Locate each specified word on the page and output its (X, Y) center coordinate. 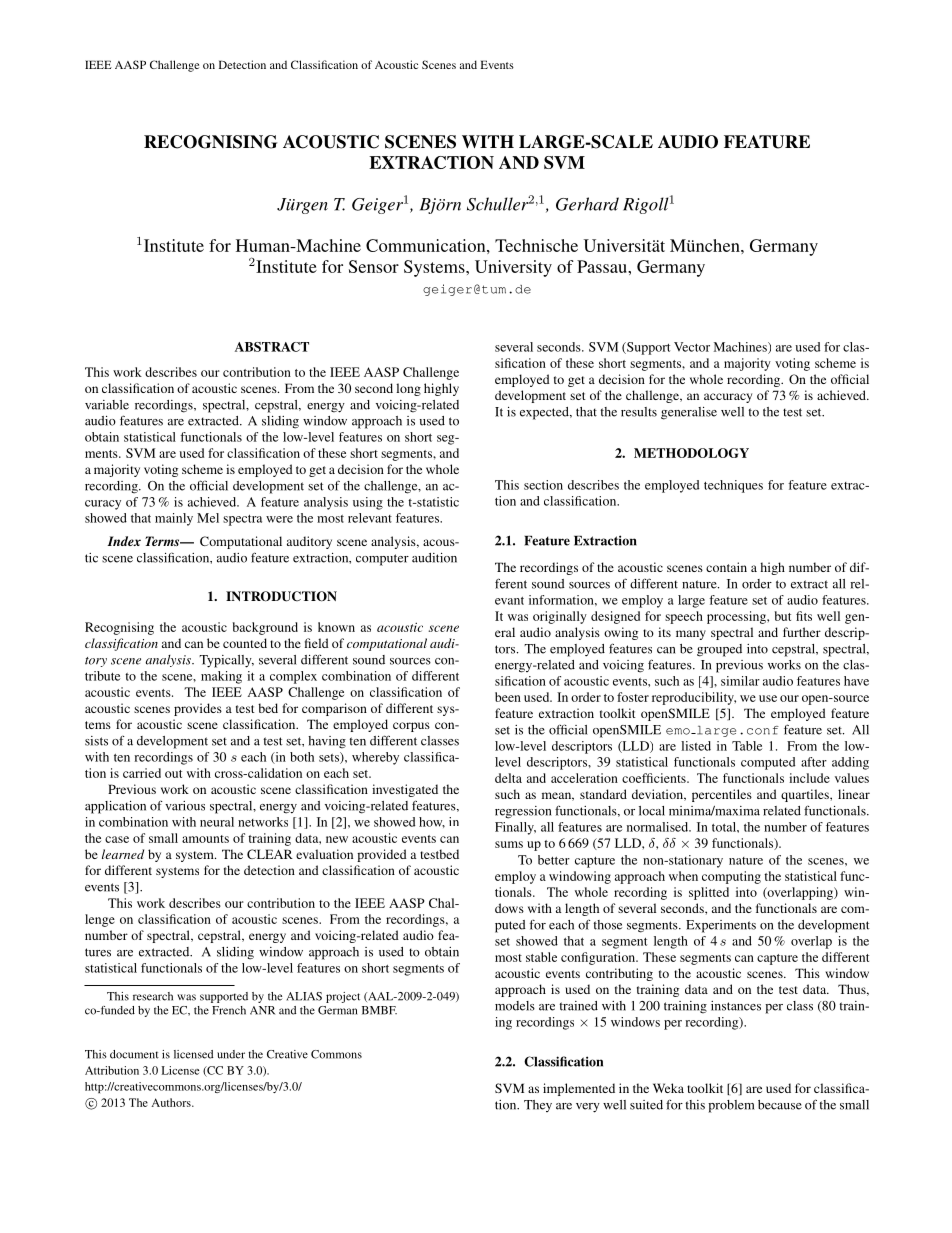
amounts (205, 839)
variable (107, 405)
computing (731, 877)
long (408, 389)
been (508, 697)
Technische (536, 245)
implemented (579, 1089)
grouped (719, 650)
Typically (226, 661)
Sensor (374, 266)
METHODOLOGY (691, 453)
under (231, 1054)
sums (509, 844)
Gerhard (587, 204)
